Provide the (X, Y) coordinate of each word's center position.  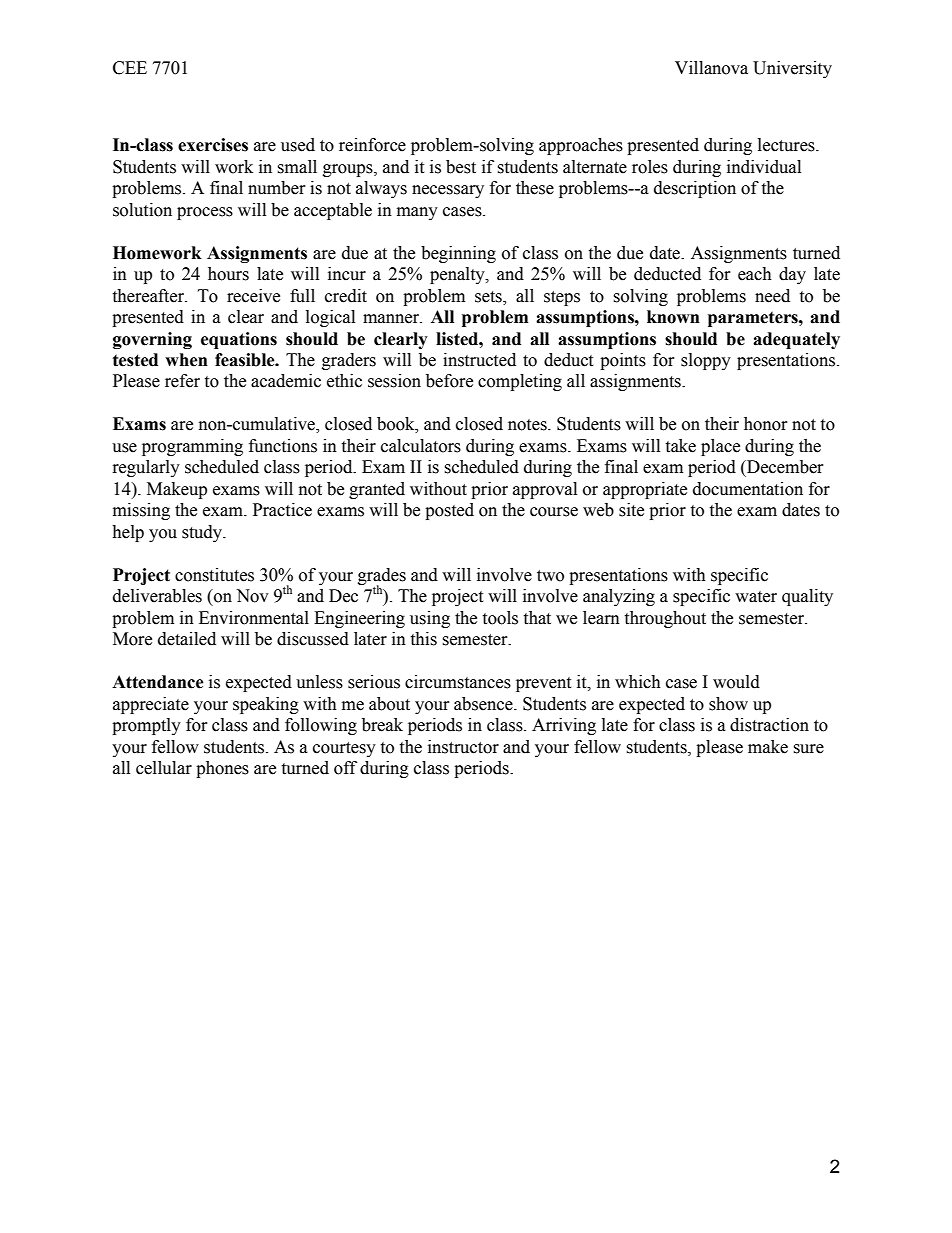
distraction (769, 725)
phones (222, 769)
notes (528, 425)
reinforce (372, 145)
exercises (213, 145)
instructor (463, 747)
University (792, 69)
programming (192, 447)
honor (766, 424)
